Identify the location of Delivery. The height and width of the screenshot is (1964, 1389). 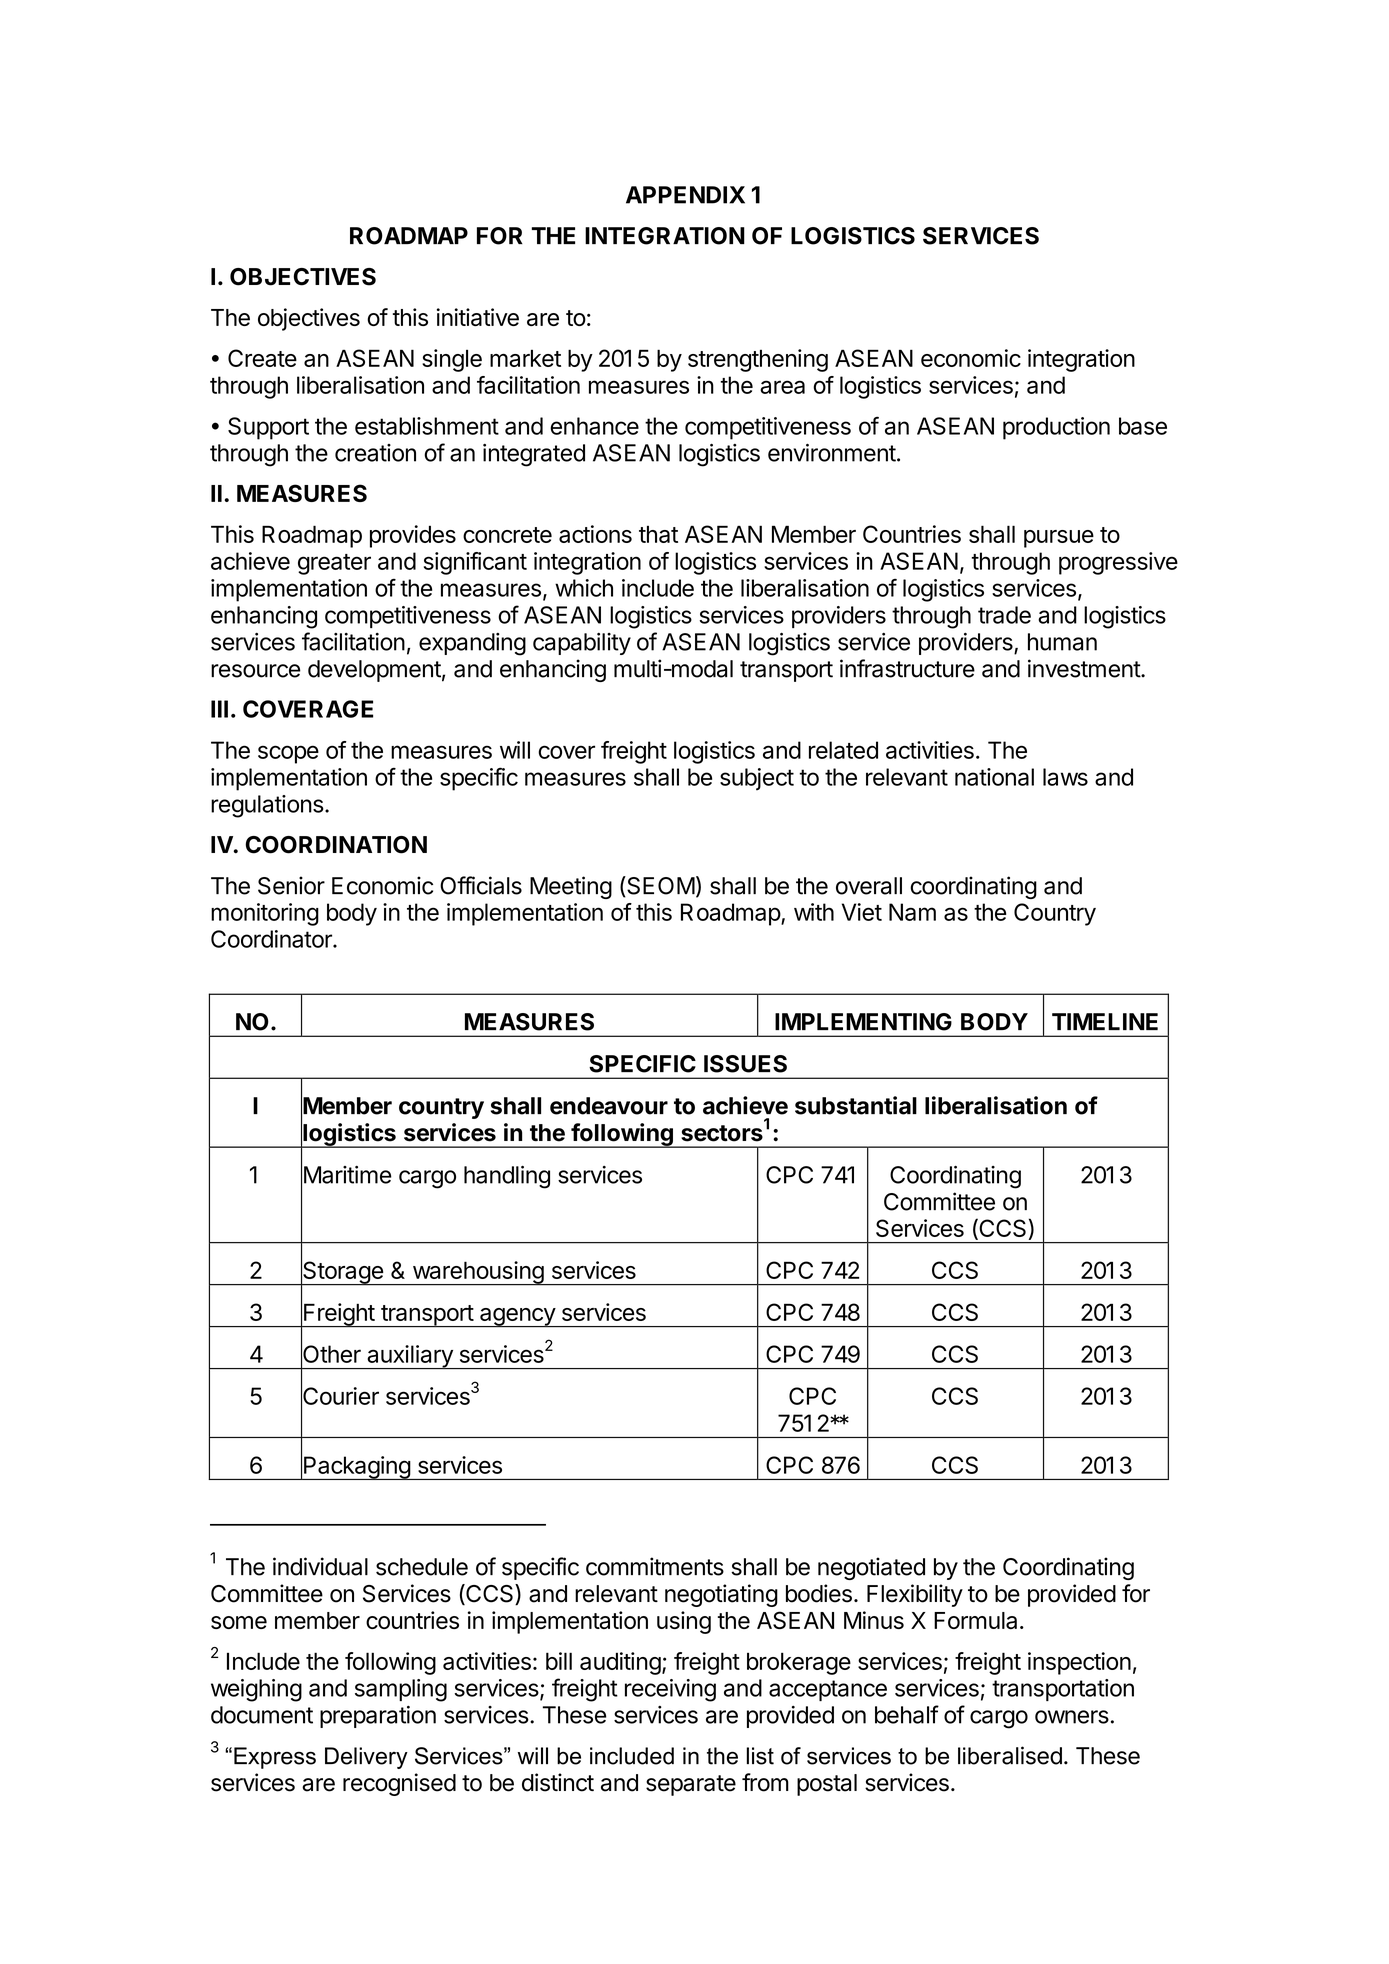
(366, 1758).
